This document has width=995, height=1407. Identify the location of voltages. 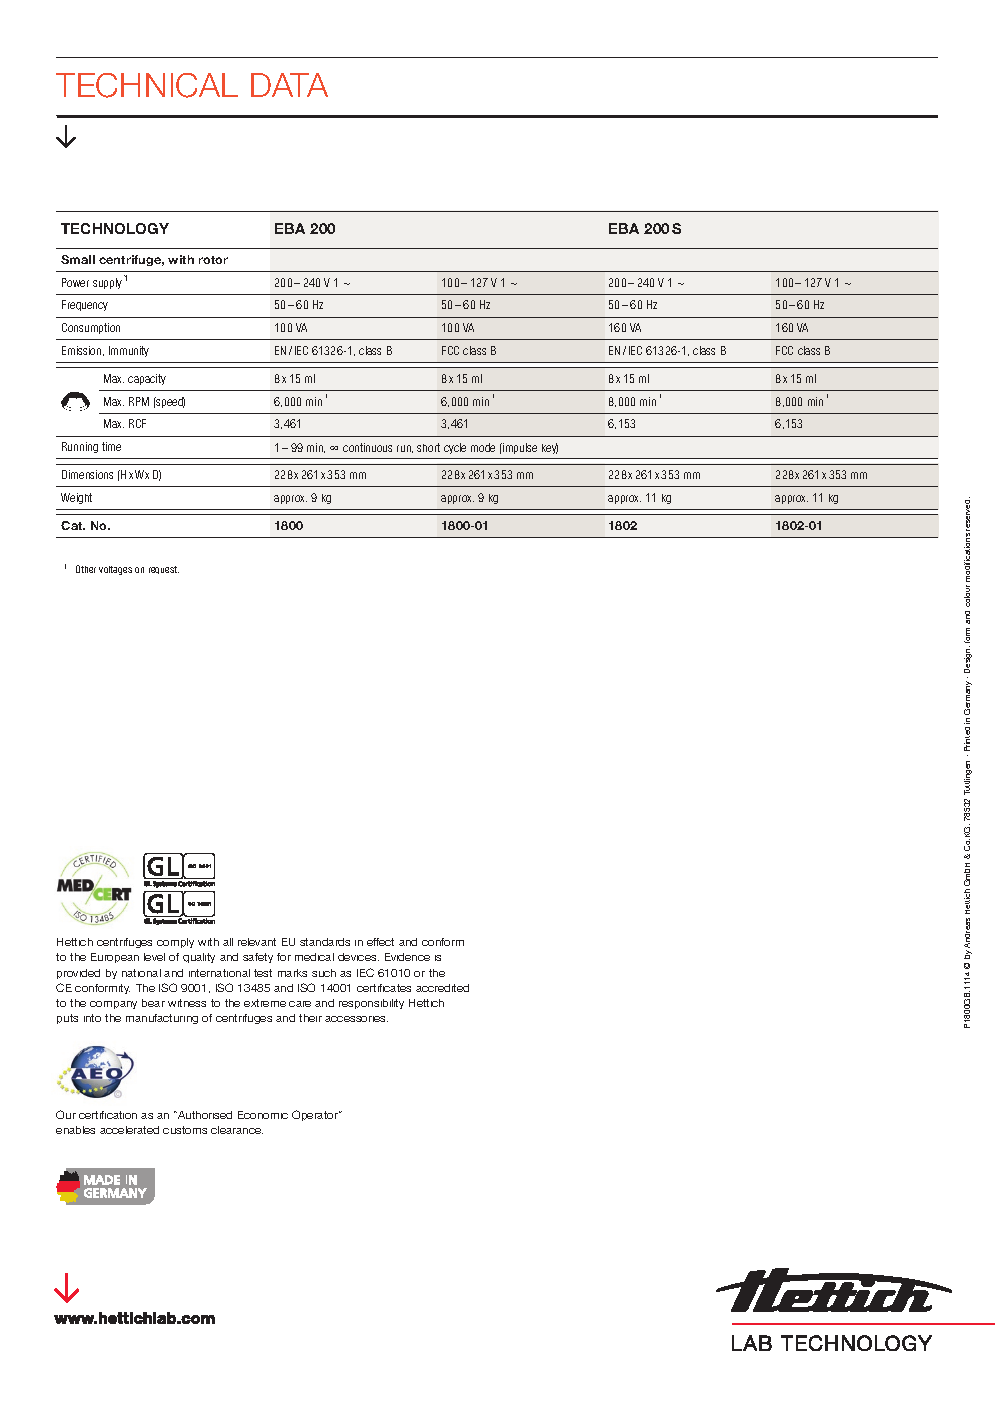
(115, 570).
